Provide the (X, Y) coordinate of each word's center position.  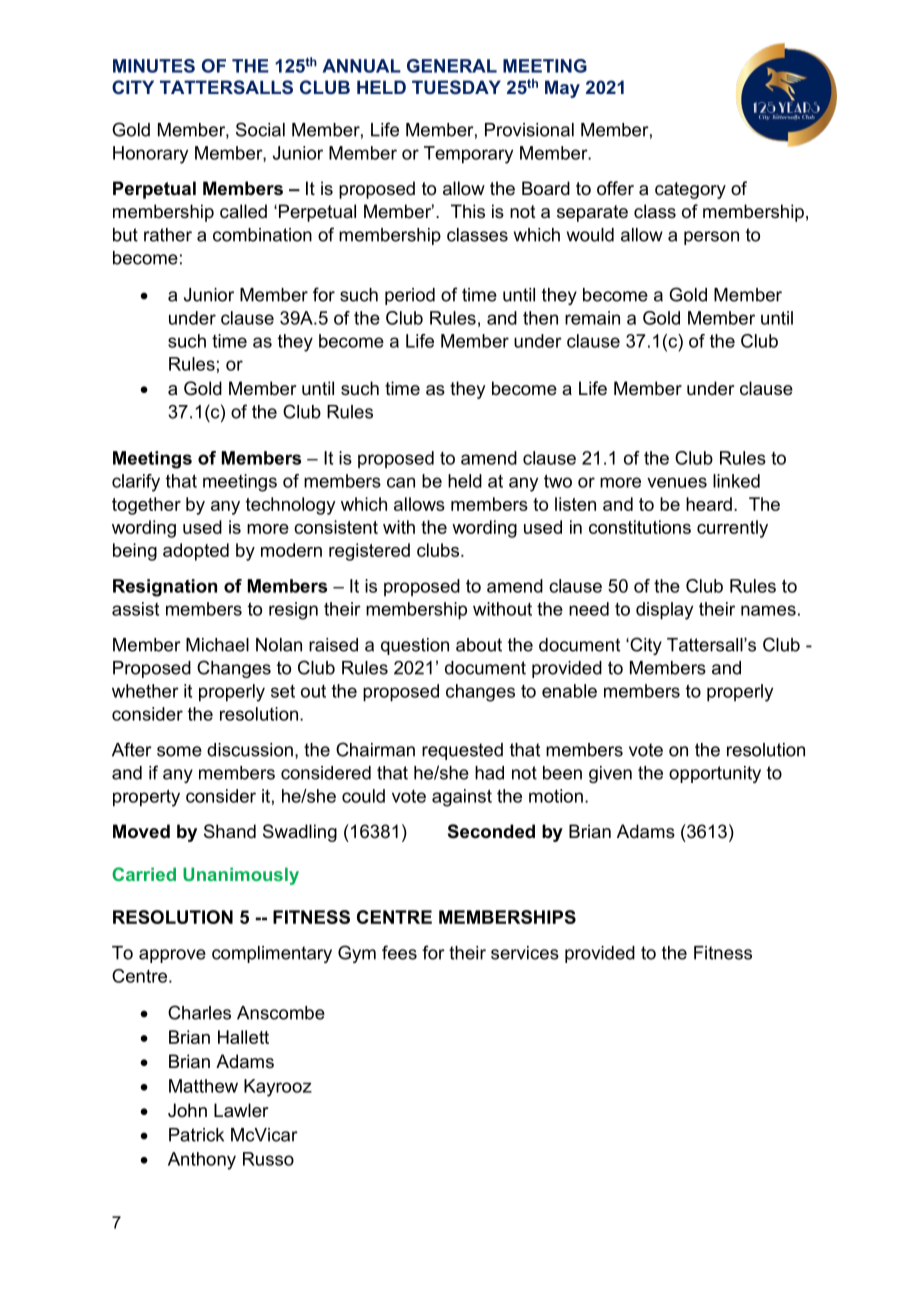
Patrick (196, 1135)
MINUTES (154, 66)
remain (592, 318)
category (690, 190)
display (664, 611)
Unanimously (241, 876)
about (479, 645)
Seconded (491, 831)
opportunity (715, 774)
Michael (217, 645)
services (525, 953)
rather (168, 235)
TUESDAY (456, 87)
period (410, 296)
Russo (268, 1159)
